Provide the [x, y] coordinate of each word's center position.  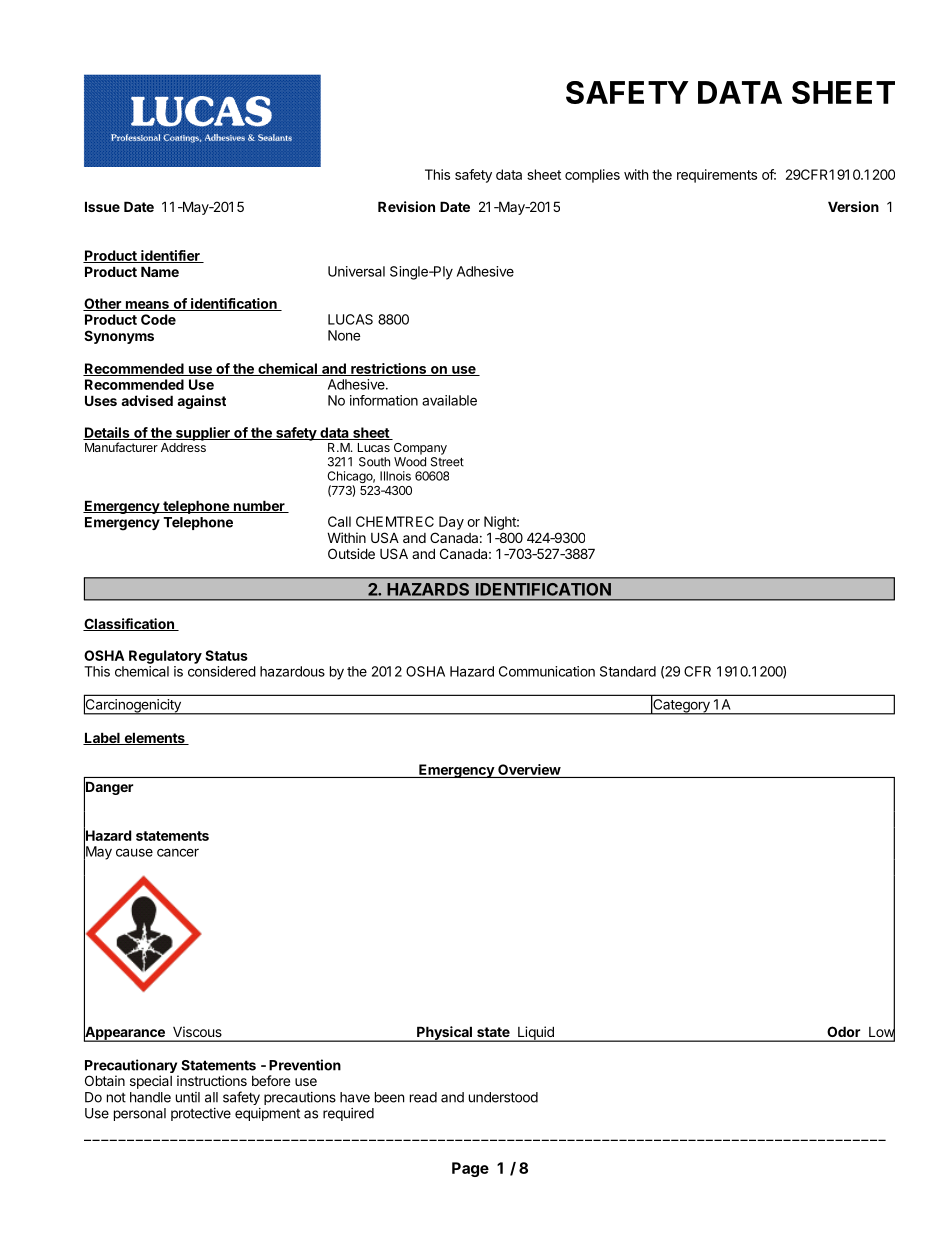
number [259, 506]
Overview [529, 771]
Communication [547, 671]
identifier [170, 256]
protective [201, 1114]
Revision [406, 206]
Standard [628, 671]
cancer [178, 852]
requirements [717, 176]
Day [451, 523]
